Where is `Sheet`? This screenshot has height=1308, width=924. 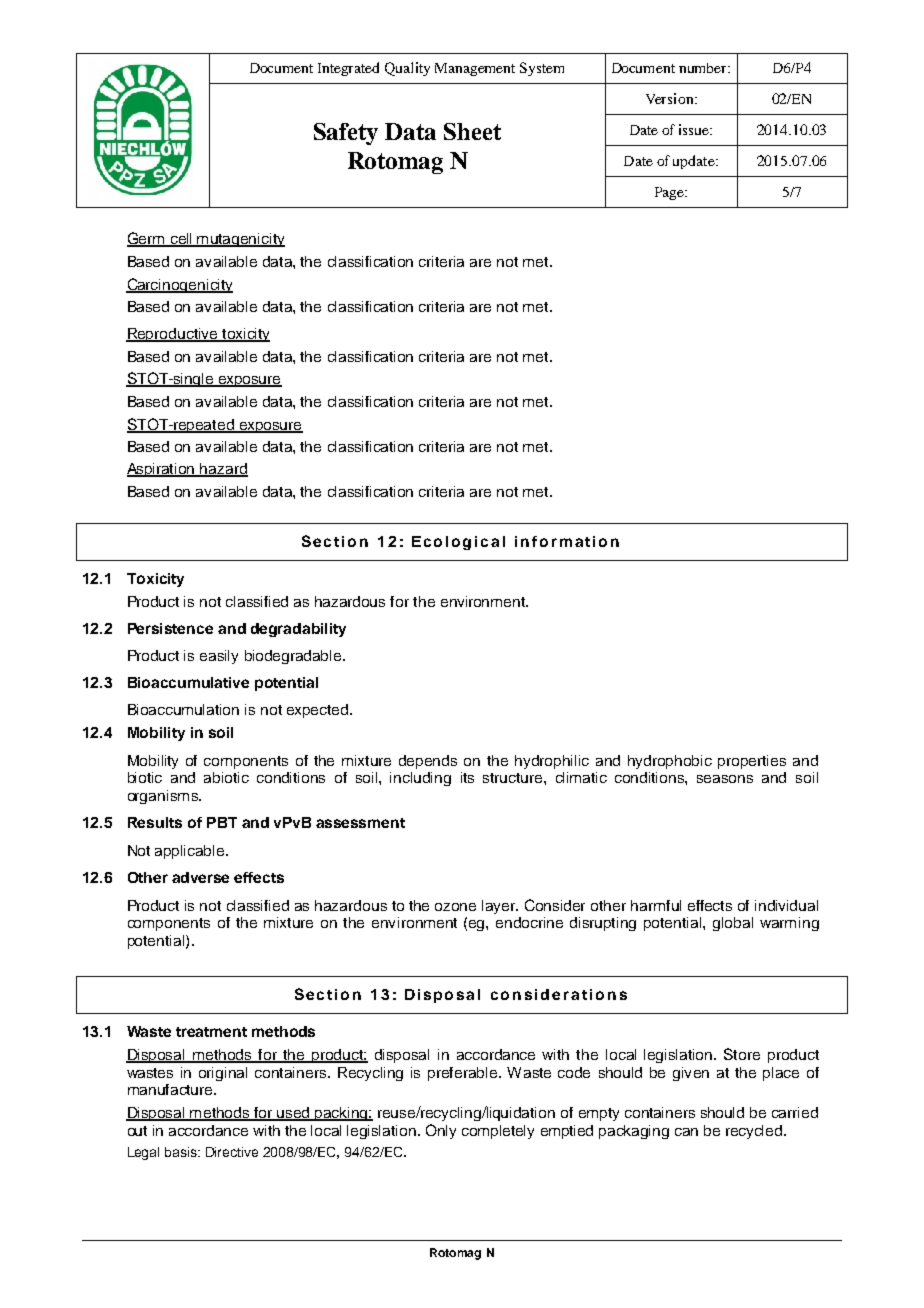
Sheet is located at coordinates (472, 131).
